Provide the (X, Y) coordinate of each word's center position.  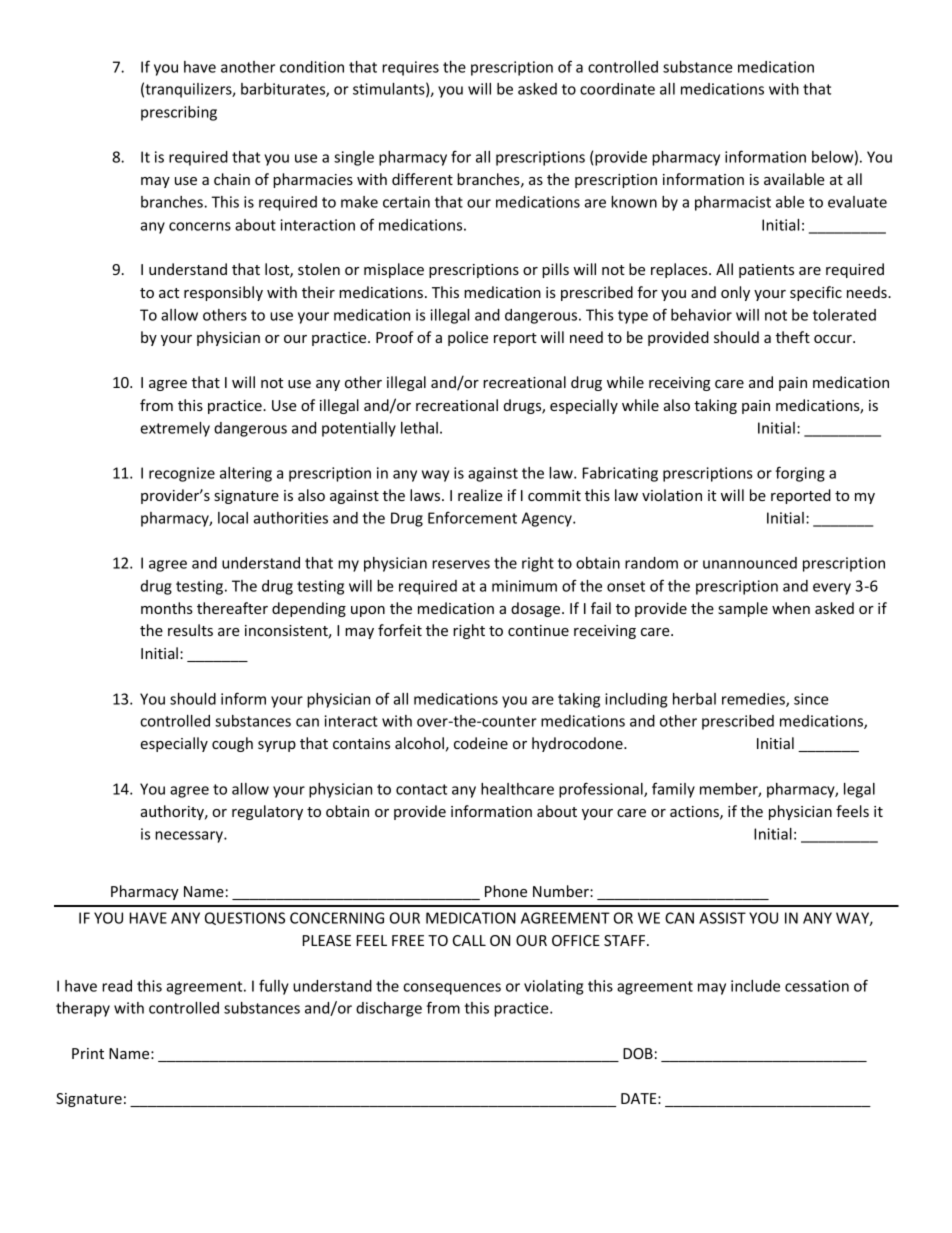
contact (421, 789)
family (673, 790)
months (167, 608)
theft (793, 337)
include (755, 986)
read (117, 986)
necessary (190, 837)
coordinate (617, 89)
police (468, 338)
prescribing (179, 113)
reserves (461, 564)
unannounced (750, 563)
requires (410, 68)
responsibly (223, 293)
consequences (452, 989)
